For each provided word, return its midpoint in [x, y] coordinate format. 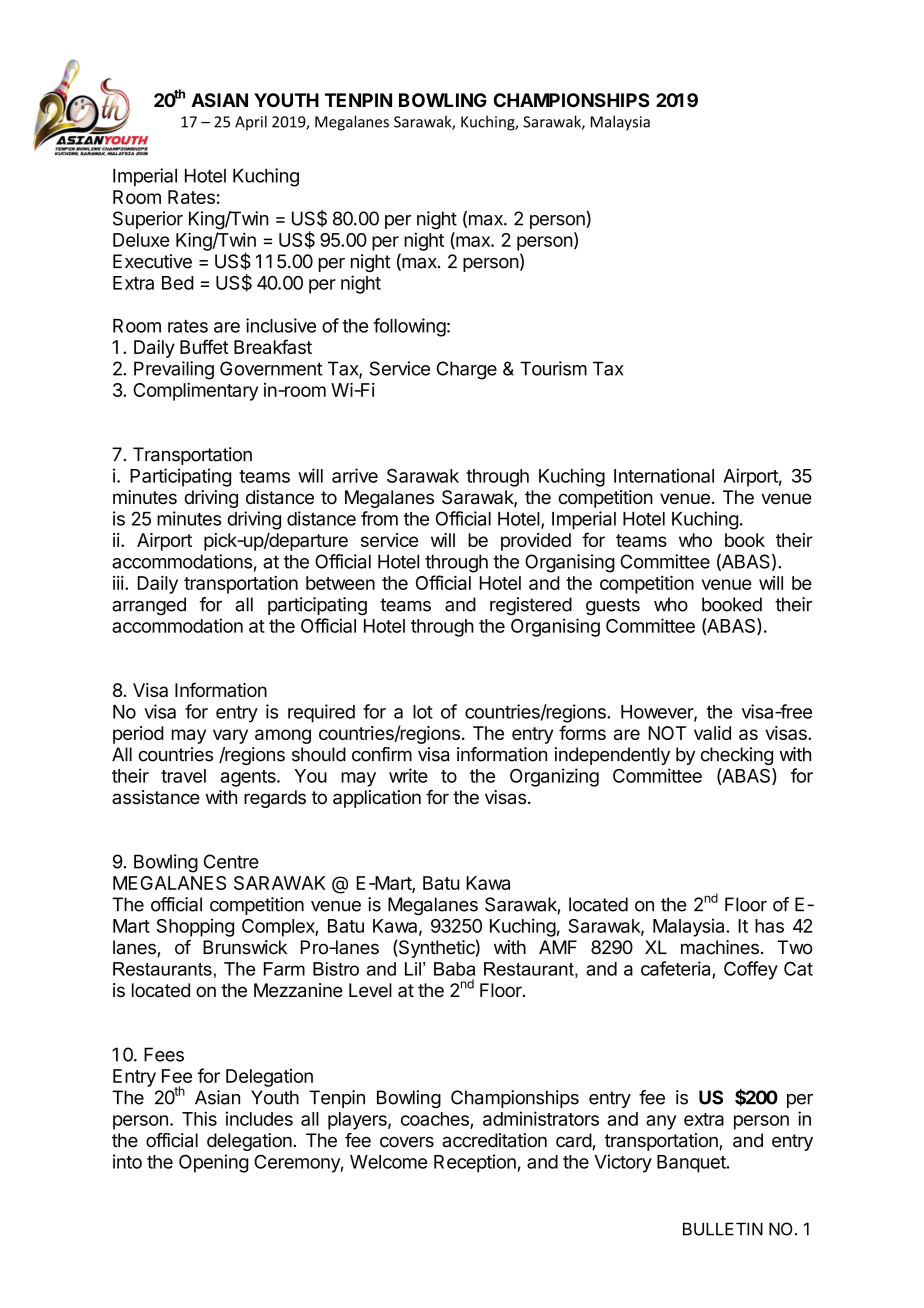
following [409, 327]
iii [118, 583]
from [379, 518]
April [251, 123]
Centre [231, 861]
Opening [213, 1163]
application [377, 799]
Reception [475, 1163]
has [769, 926]
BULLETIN [723, 1229]
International [664, 475]
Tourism [553, 368]
